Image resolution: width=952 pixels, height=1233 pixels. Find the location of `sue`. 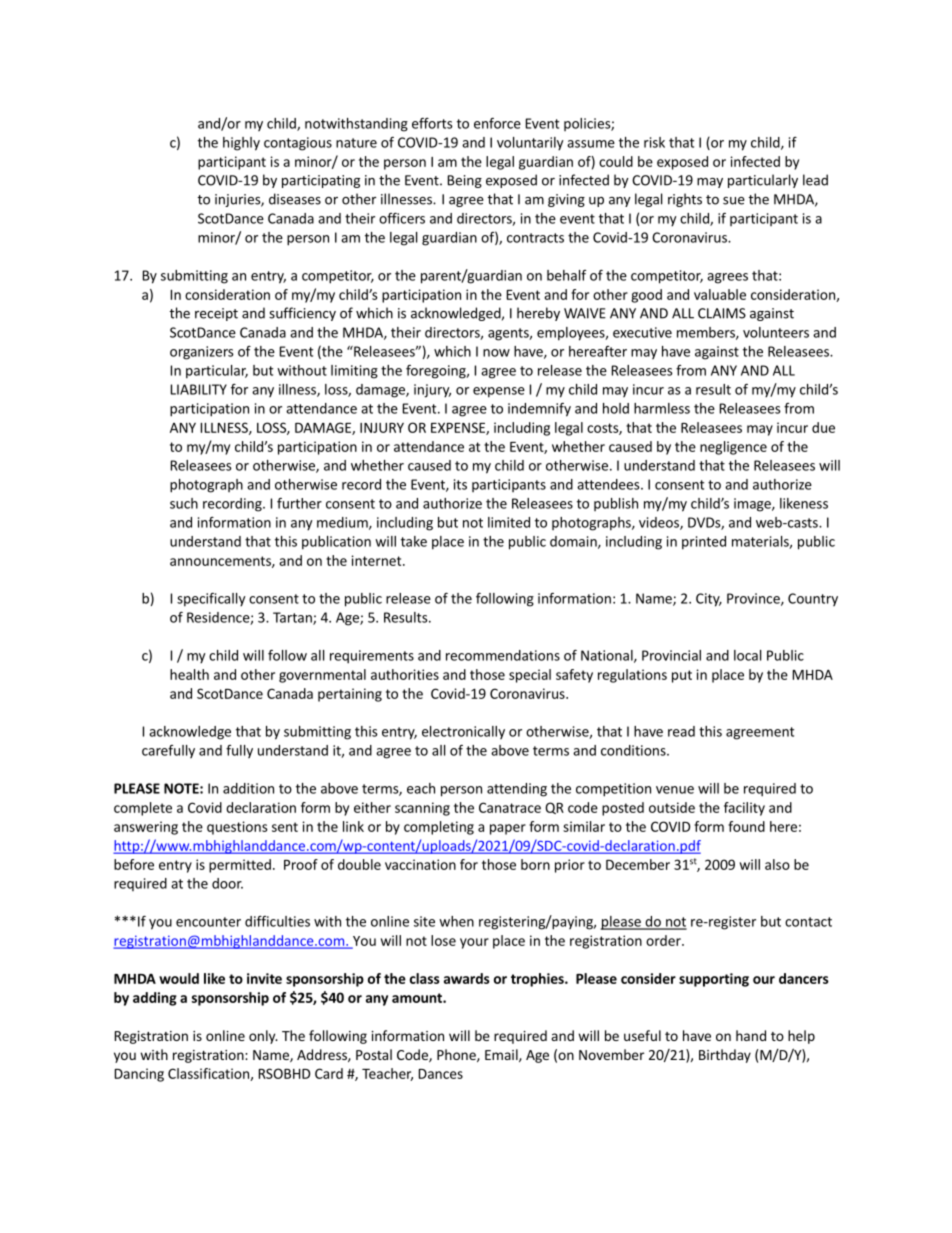

sue is located at coordinates (734, 201).
